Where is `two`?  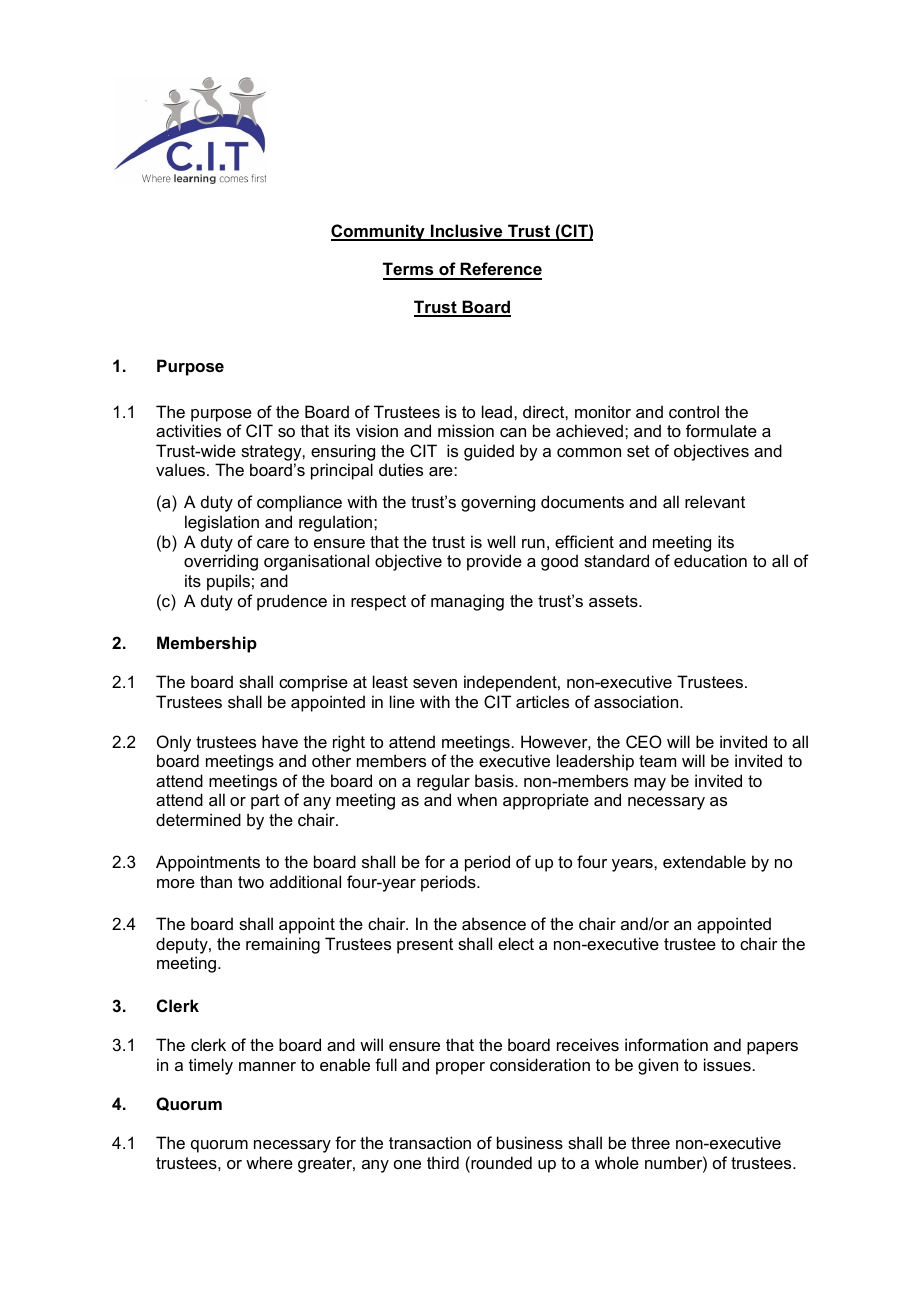
two is located at coordinates (251, 882).
